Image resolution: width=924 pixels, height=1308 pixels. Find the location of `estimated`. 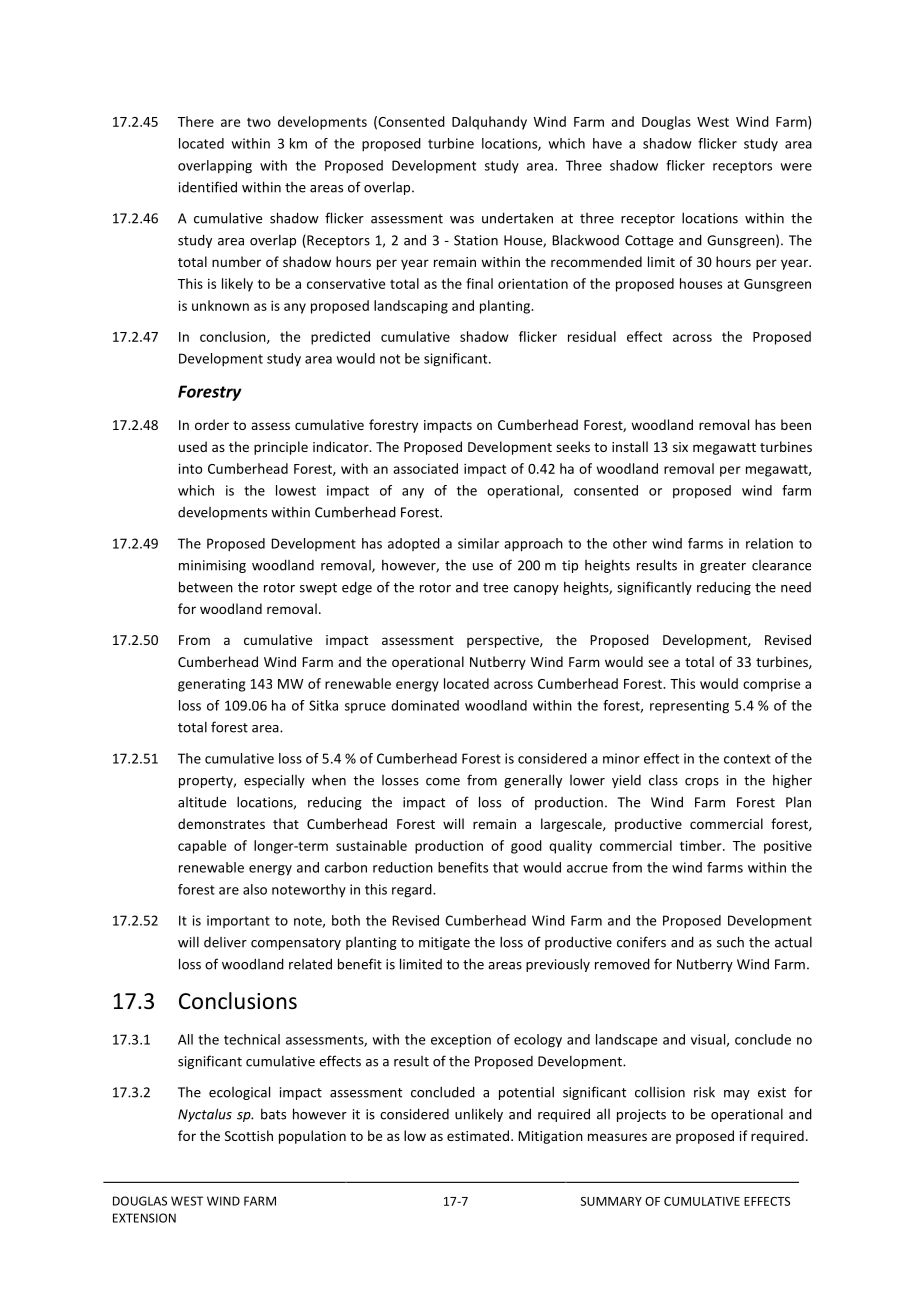

estimated is located at coordinates (478, 1135).
